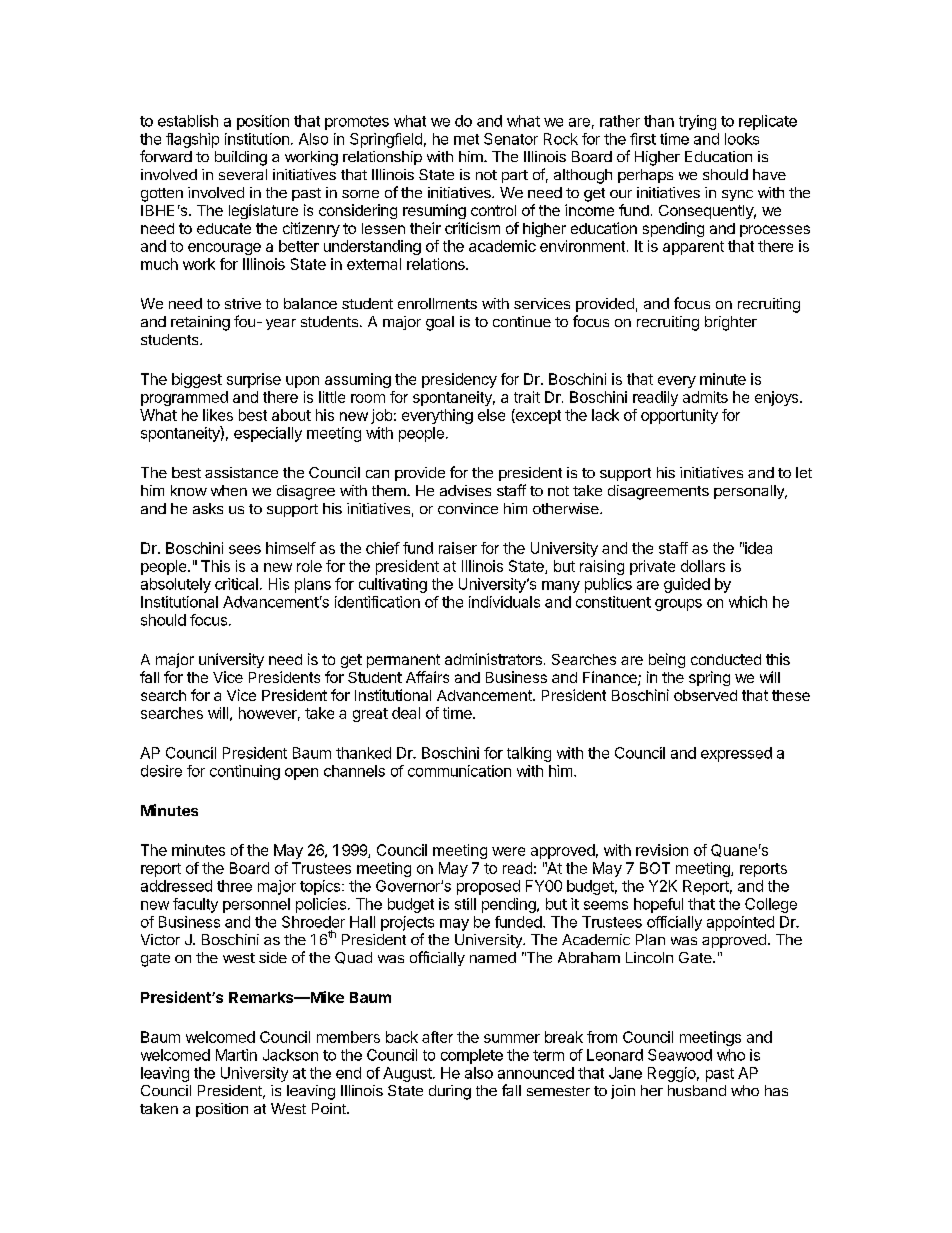 This document has width=952, height=1233. What do you see at coordinates (504, 602) in the document?
I see `individuals` at bounding box center [504, 602].
